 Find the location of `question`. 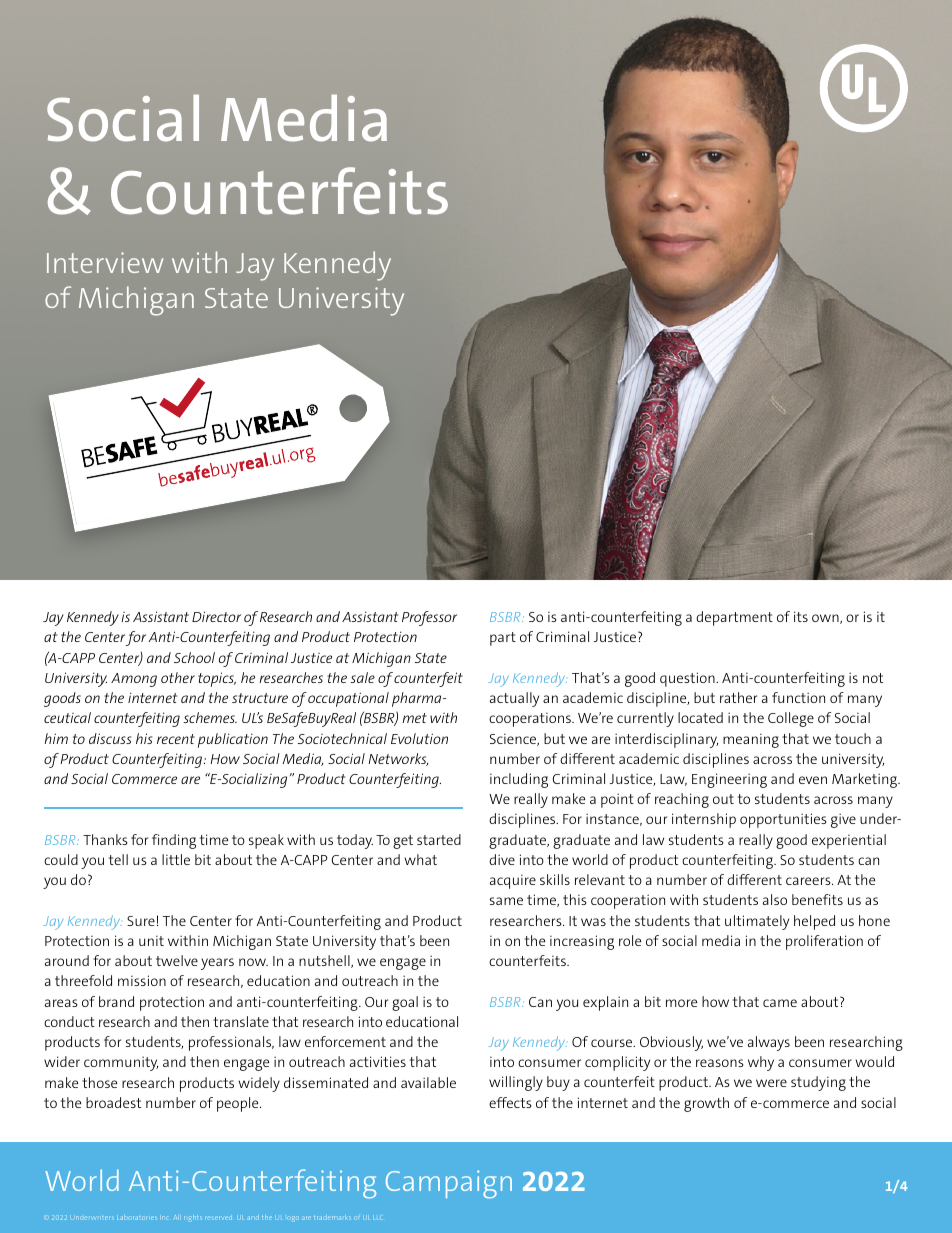

question is located at coordinates (688, 679).
